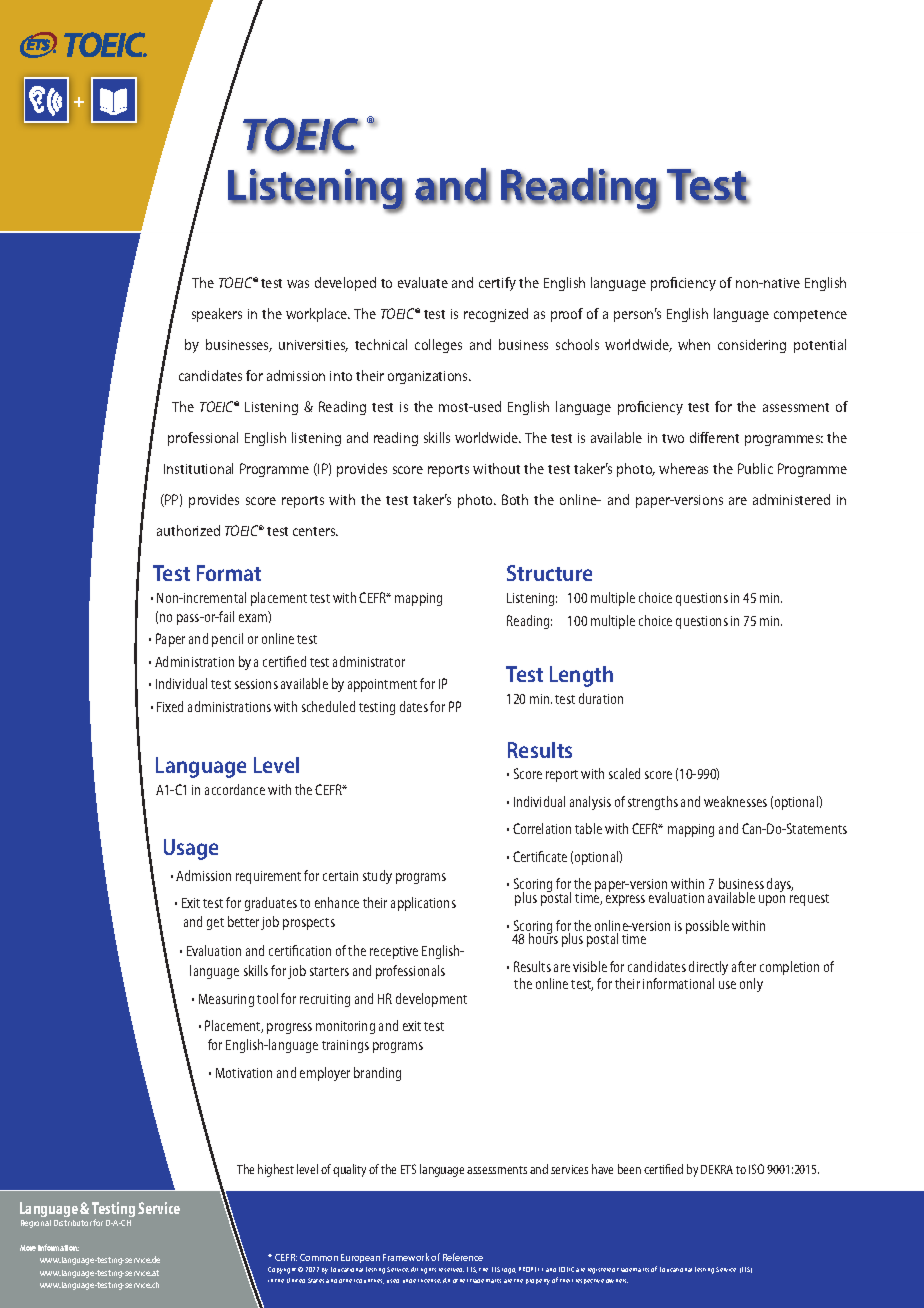  Describe the element at coordinates (428, 1271) in the screenshot. I see `rights` at that location.
